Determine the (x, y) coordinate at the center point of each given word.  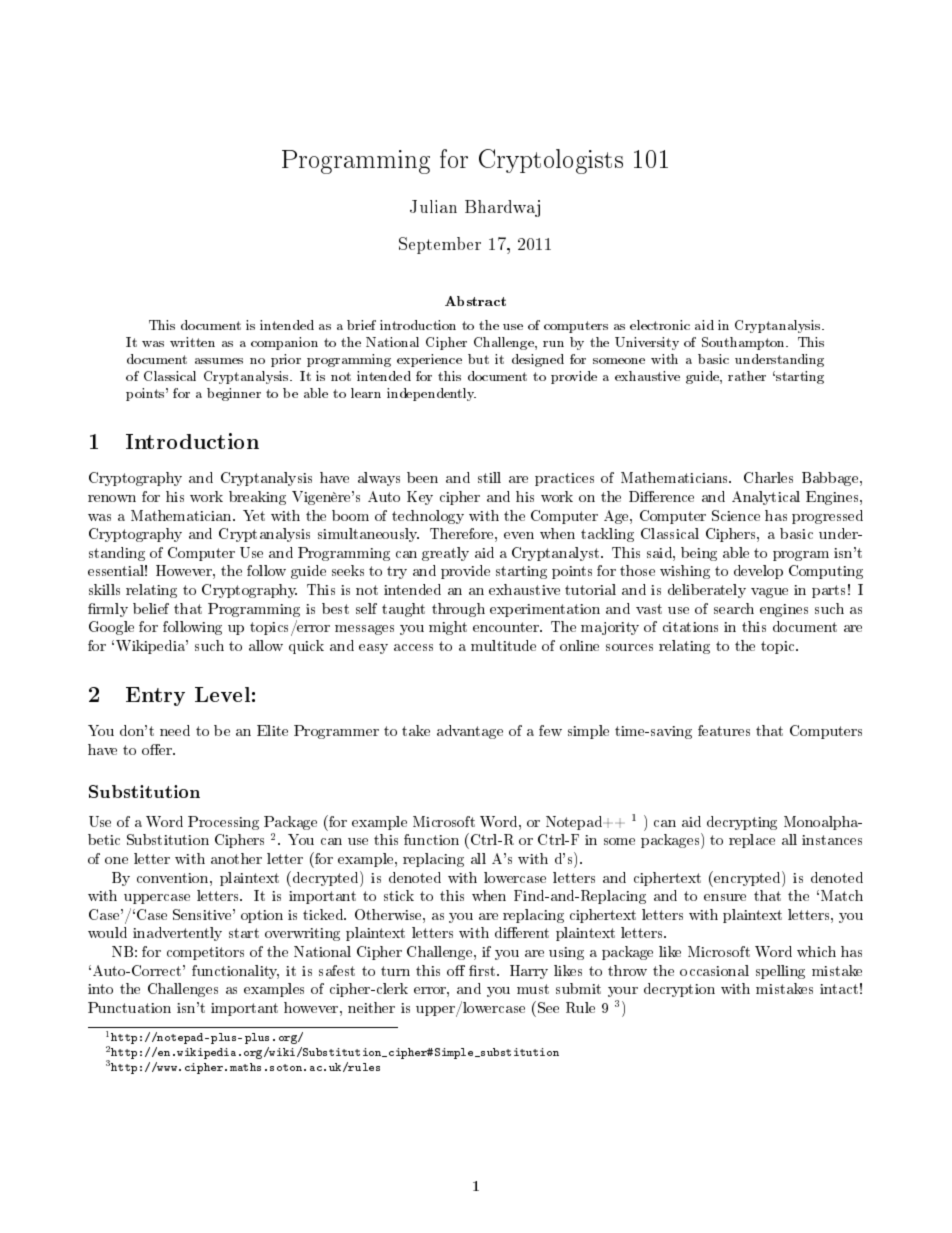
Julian (433, 206)
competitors (205, 953)
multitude (503, 645)
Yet (254, 515)
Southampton (745, 343)
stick (399, 895)
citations (690, 627)
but (478, 359)
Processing (223, 823)
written (192, 342)
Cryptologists (551, 161)
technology (428, 517)
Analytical (766, 498)
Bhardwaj (502, 208)
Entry (155, 696)
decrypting (742, 823)
